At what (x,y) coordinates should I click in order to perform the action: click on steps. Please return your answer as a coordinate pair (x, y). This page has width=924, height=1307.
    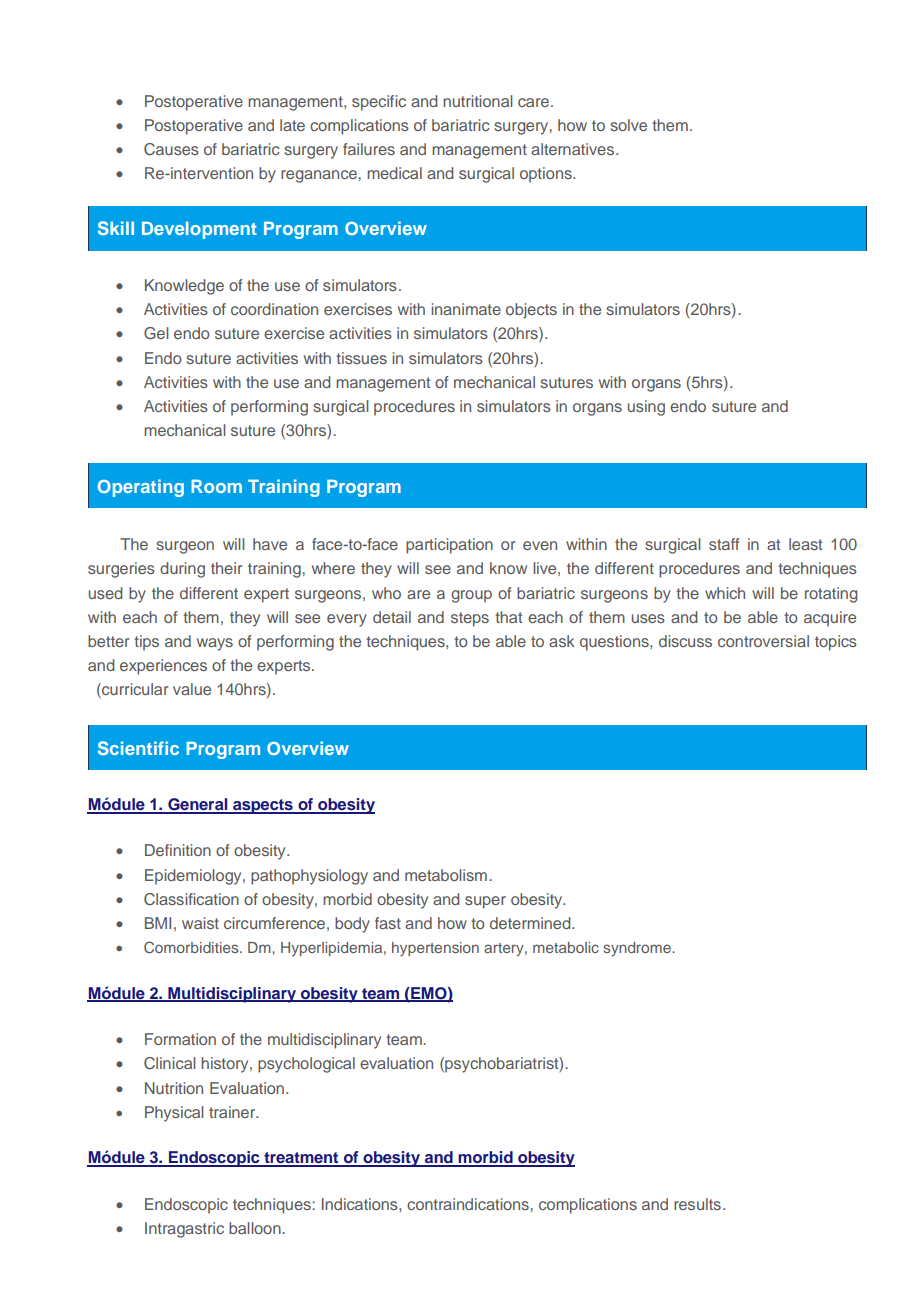
    Looking at the image, I should click on (470, 619).
